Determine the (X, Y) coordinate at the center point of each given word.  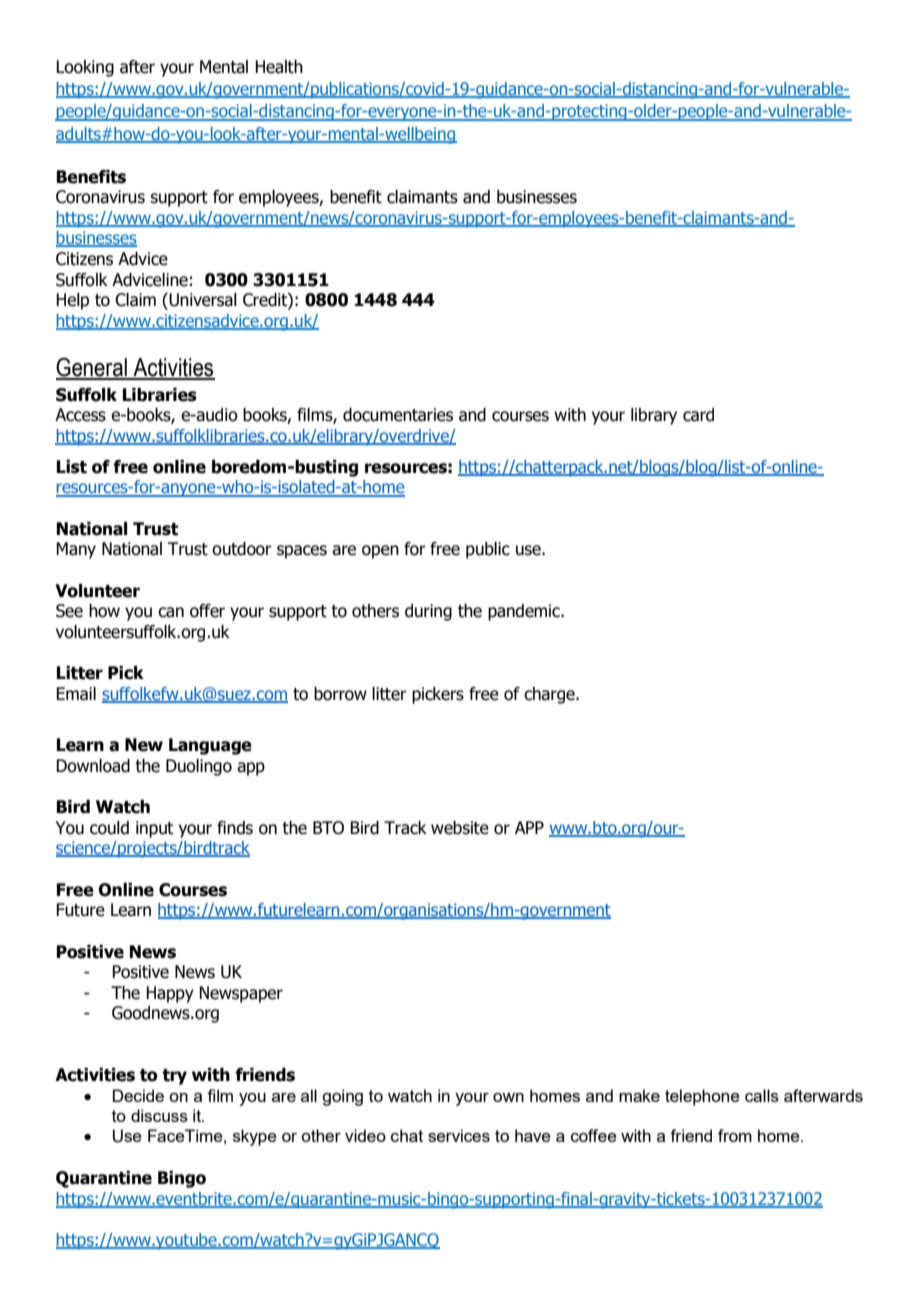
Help (72, 301)
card (698, 415)
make (639, 1095)
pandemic (525, 612)
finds (235, 828)
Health (279, 67)
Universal (202, 301)
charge (550, 695)
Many (76, 550)
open (380, 552)
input (154, 829)
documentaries (398, 415)
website (460, 828)
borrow (340, 694)
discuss (159, 1115)
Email (76, 694)
